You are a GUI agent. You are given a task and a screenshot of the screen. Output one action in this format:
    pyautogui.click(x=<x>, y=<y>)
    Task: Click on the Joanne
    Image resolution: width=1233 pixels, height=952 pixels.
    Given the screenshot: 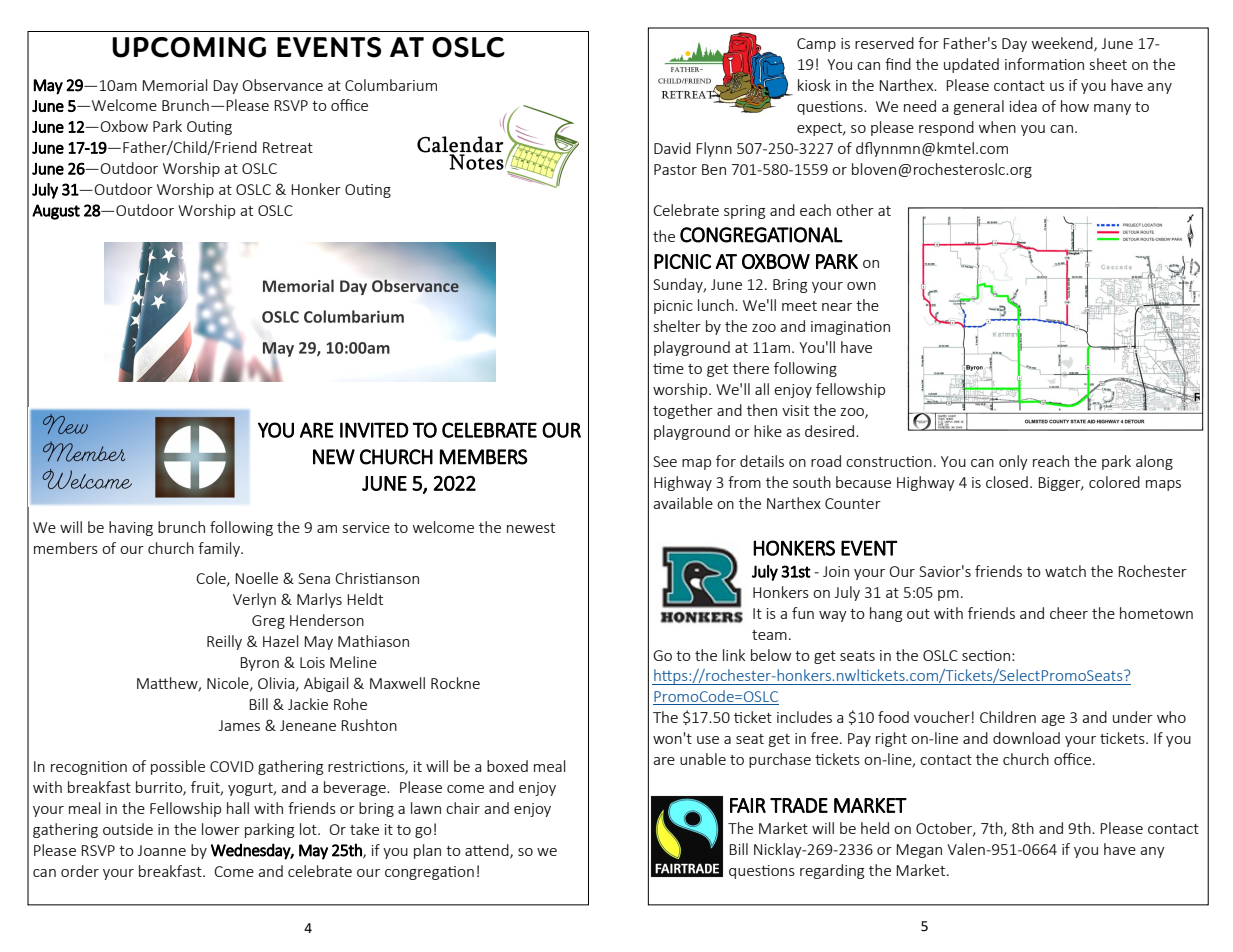 What is the action you would take?
    pyautogui.click(x=162, y=850)
